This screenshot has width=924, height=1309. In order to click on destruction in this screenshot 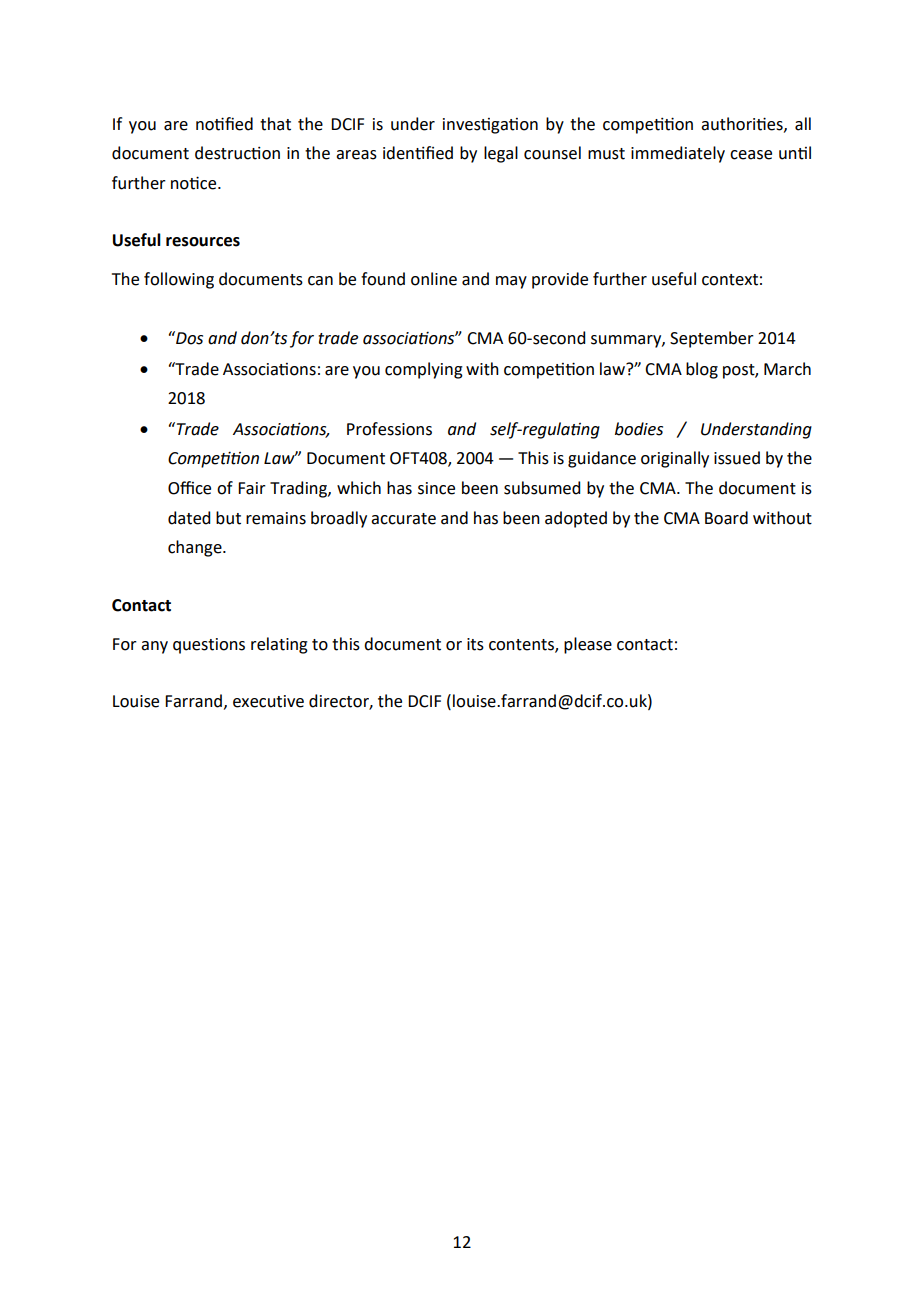, I will do `click(237, 153)`.
